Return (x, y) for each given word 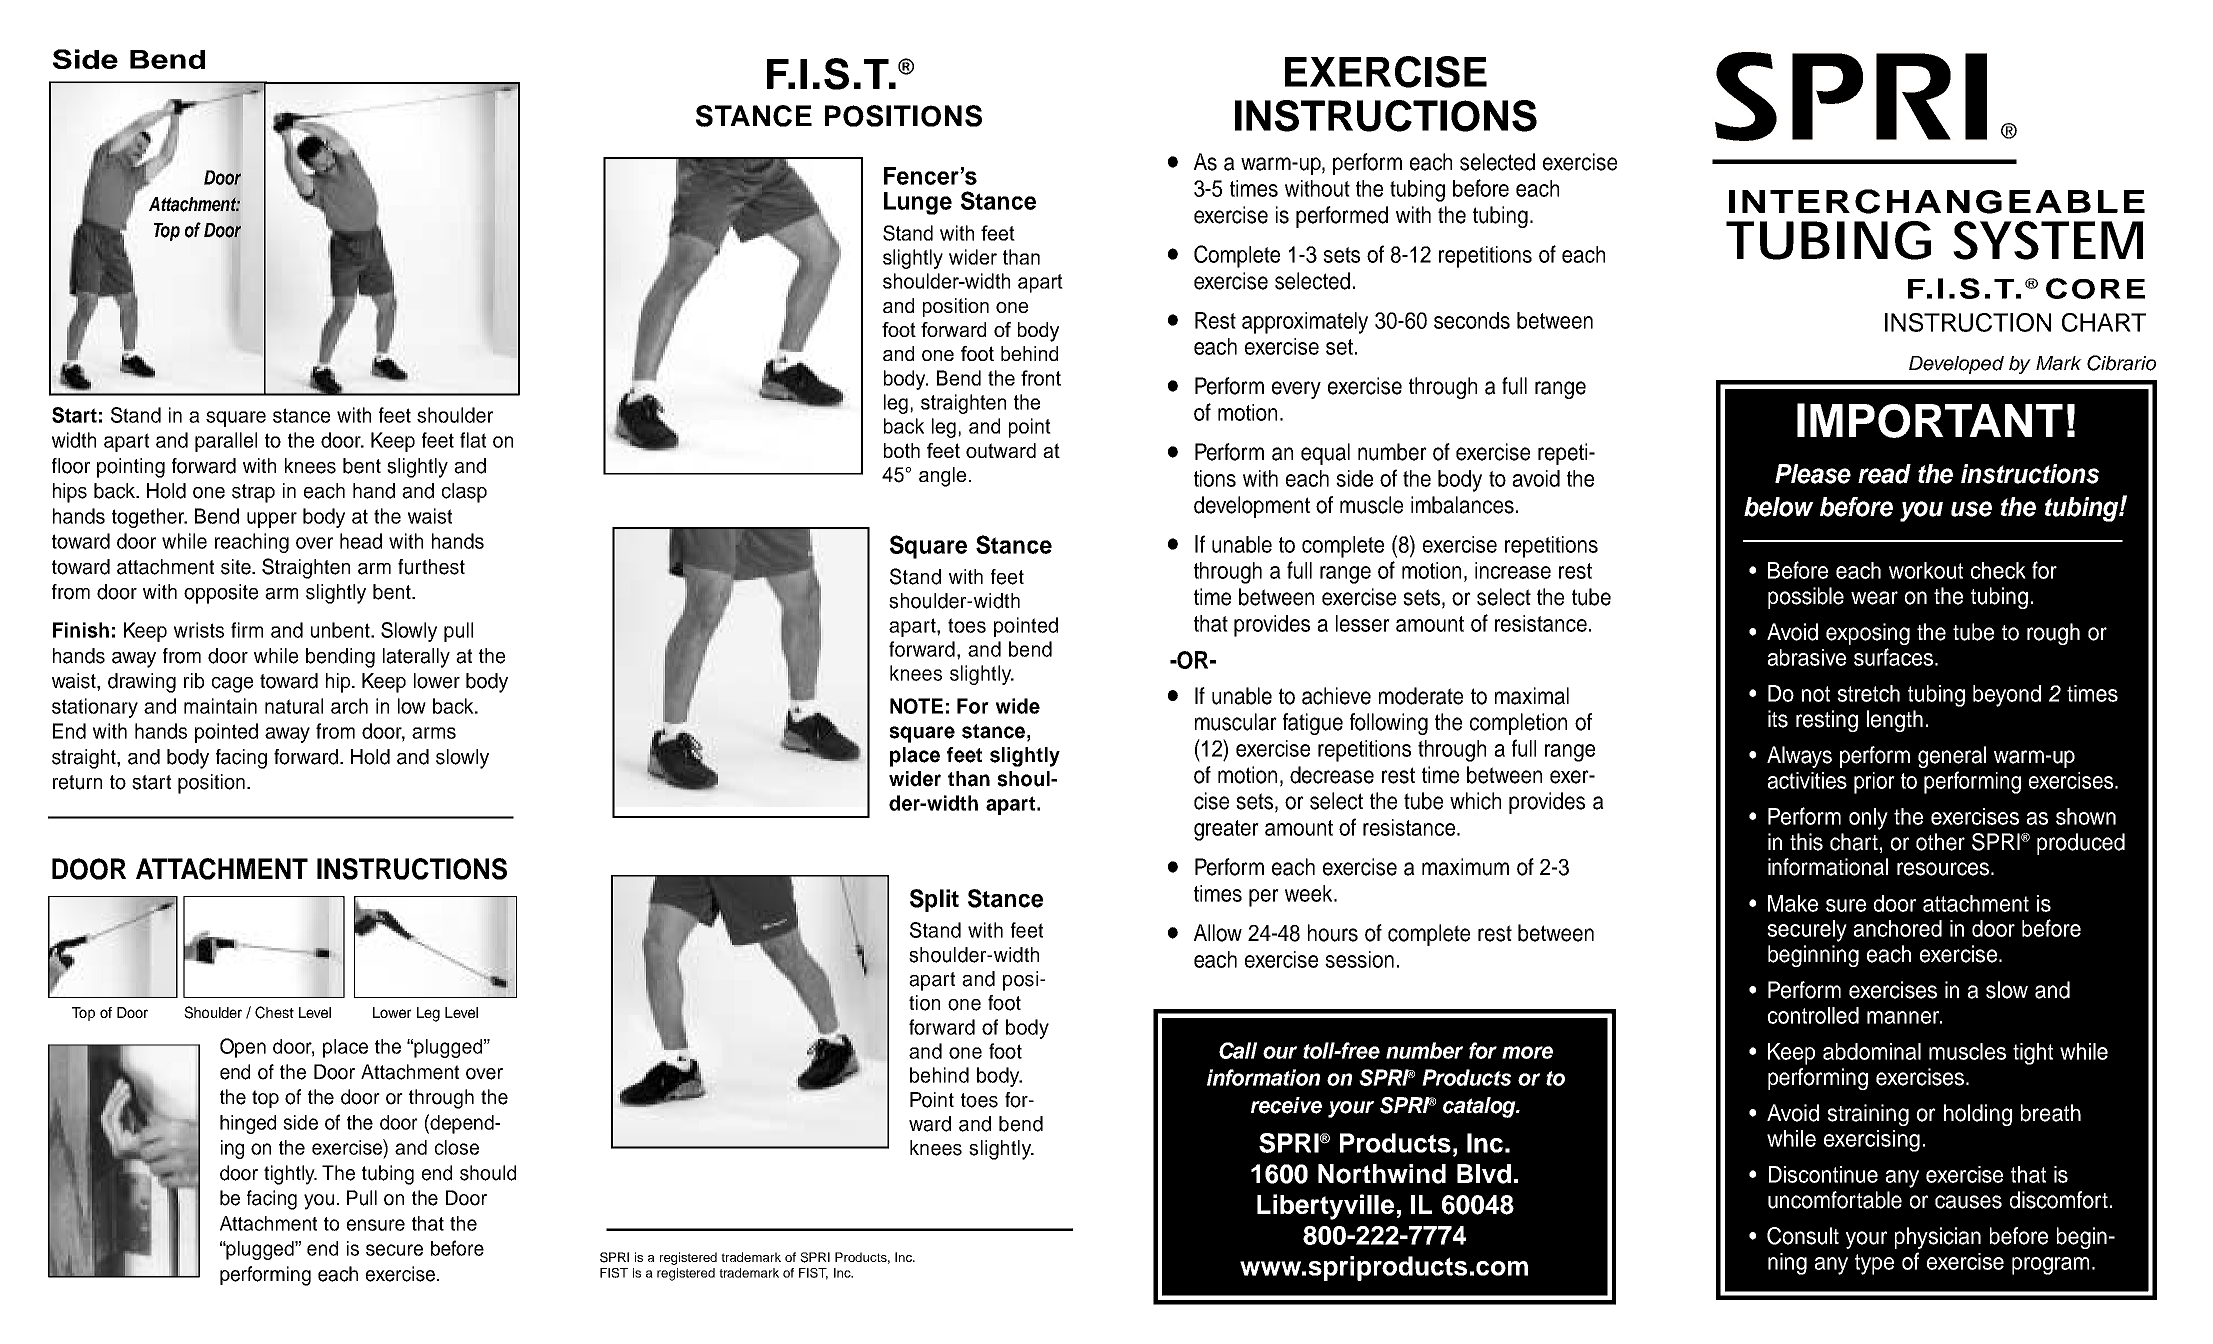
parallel (226, 442)
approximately (1305, 323)
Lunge (918, 203)
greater (1226, 830)
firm (247, 630)
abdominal (1872, 1051)
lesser (1363, 623)
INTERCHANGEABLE (1937, 201)
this (1806, 842)
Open (243, 1048)
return (77, 782)
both (902, 450)
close (457, 1147)
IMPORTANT (1930, 420)
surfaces (1895, 657)
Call (1238, 1050)
